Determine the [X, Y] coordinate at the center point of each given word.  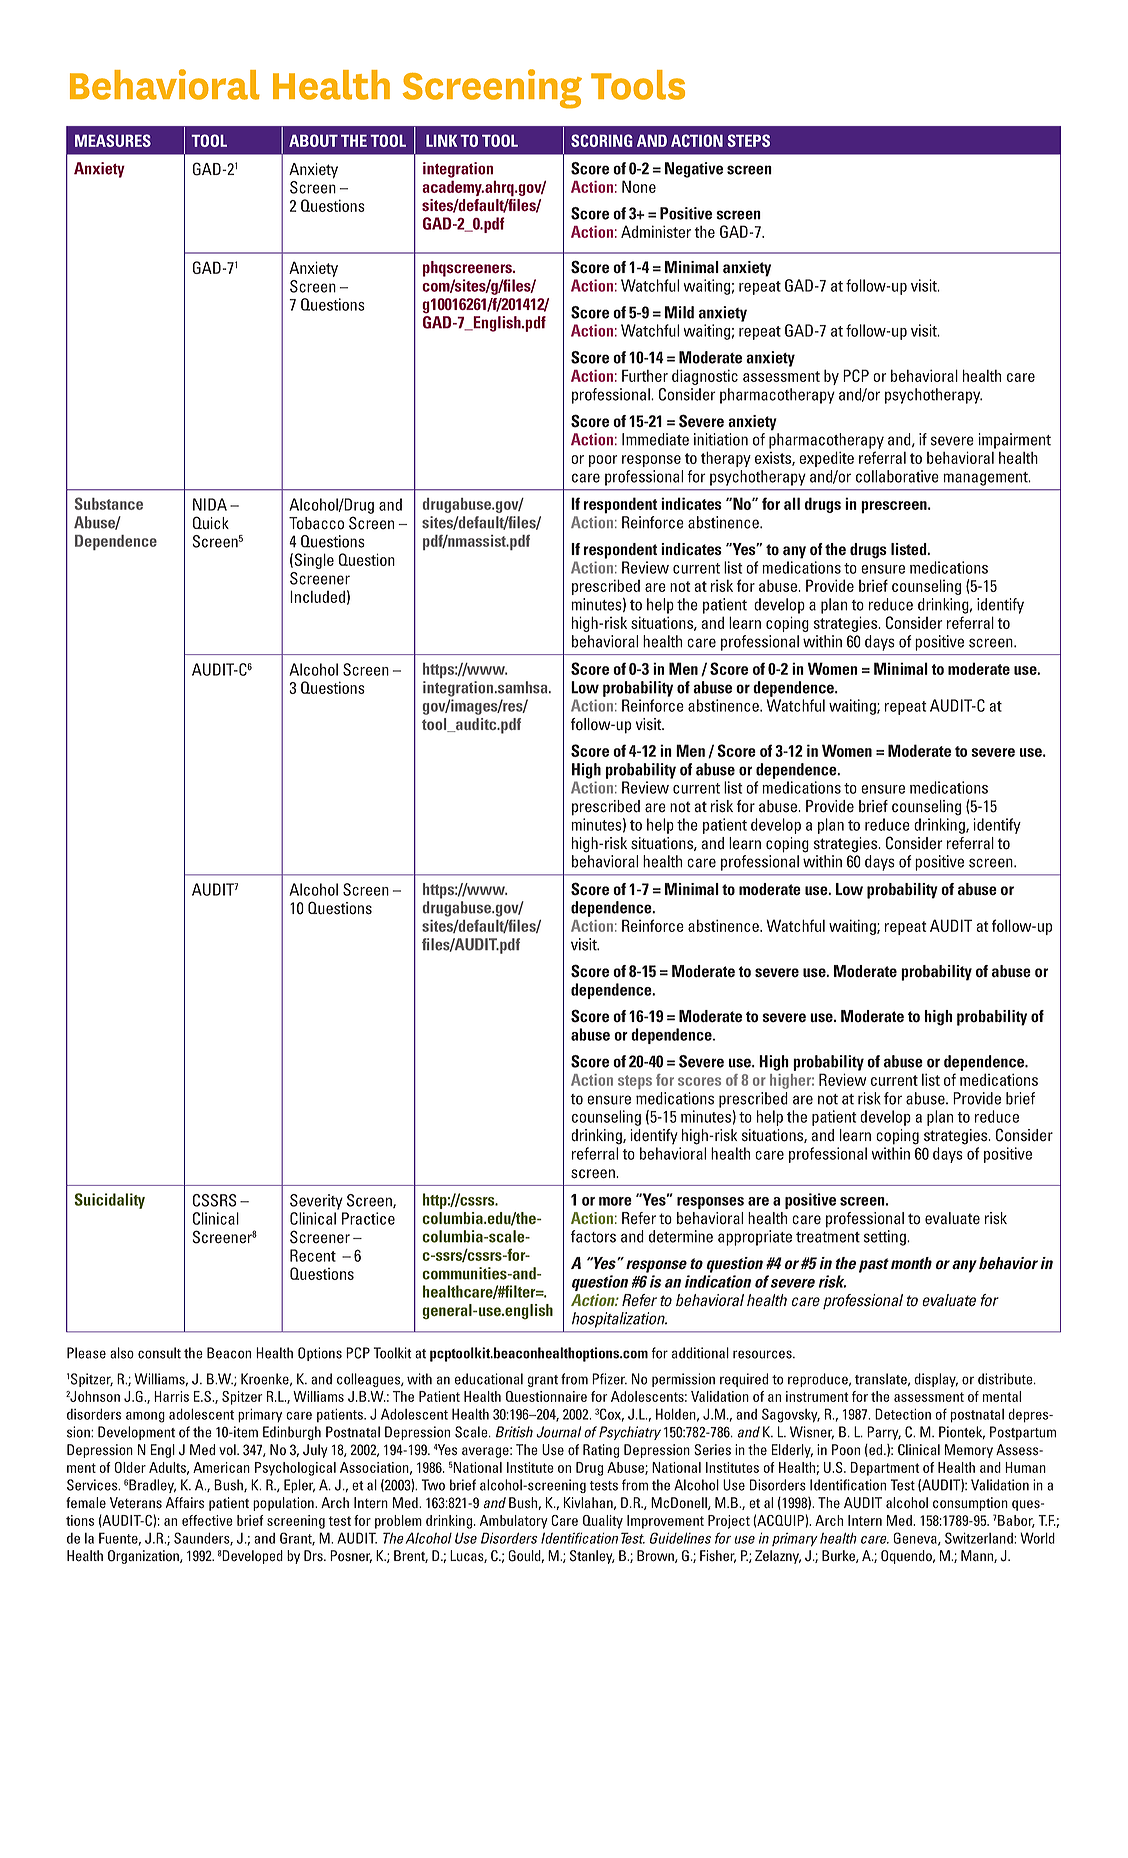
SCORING [602, 140]
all [792, 503]
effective [207, 1520]
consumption [970, 1504]
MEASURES [113, 140]
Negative [694, 170]
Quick [211, 523]
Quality [603, 1522]
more [615, 1201]
